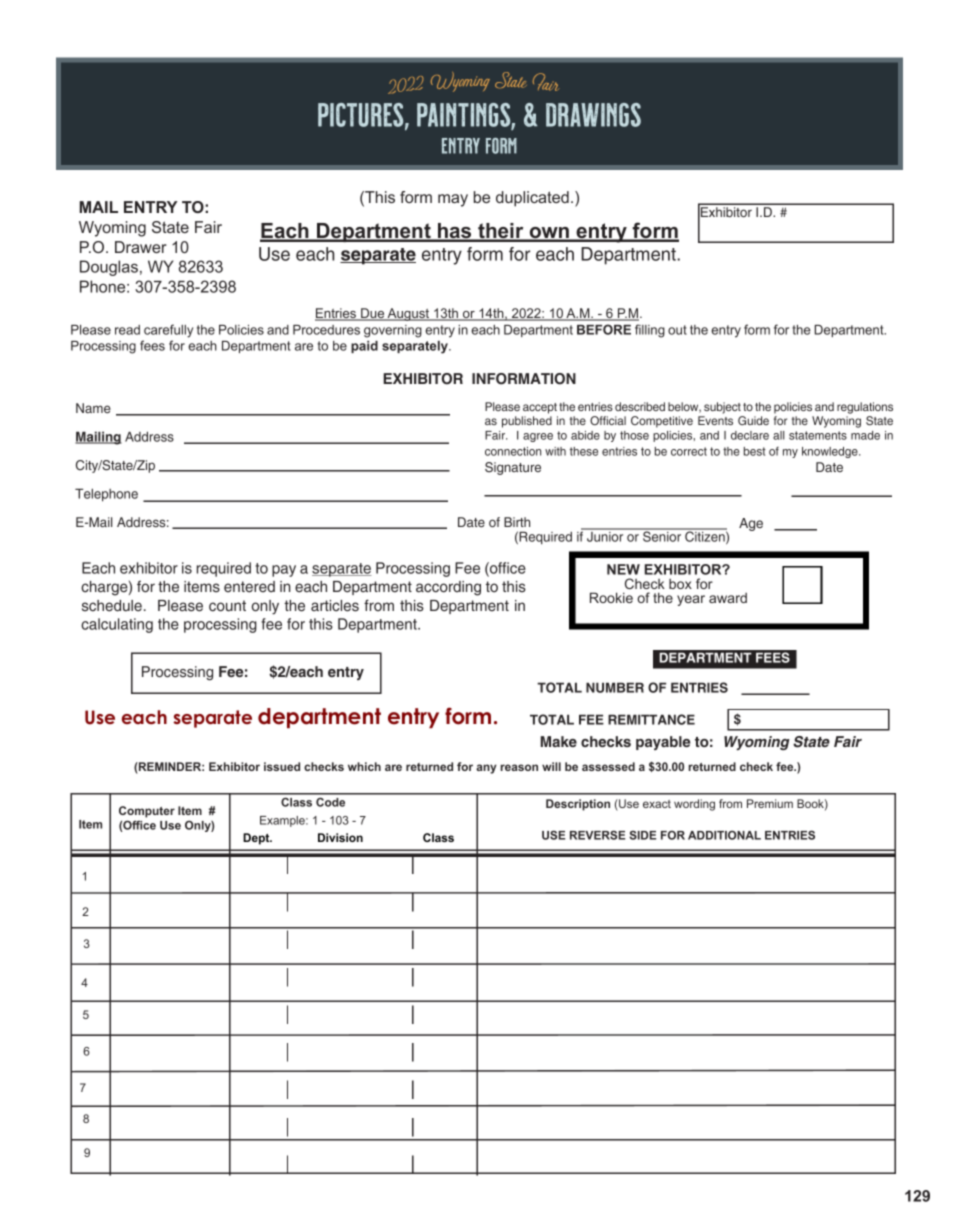 This image has width=959, height=1232. What do you see at coordinates (578, 805) in the image?
I see `Description` at bounding box center [578, 805].
